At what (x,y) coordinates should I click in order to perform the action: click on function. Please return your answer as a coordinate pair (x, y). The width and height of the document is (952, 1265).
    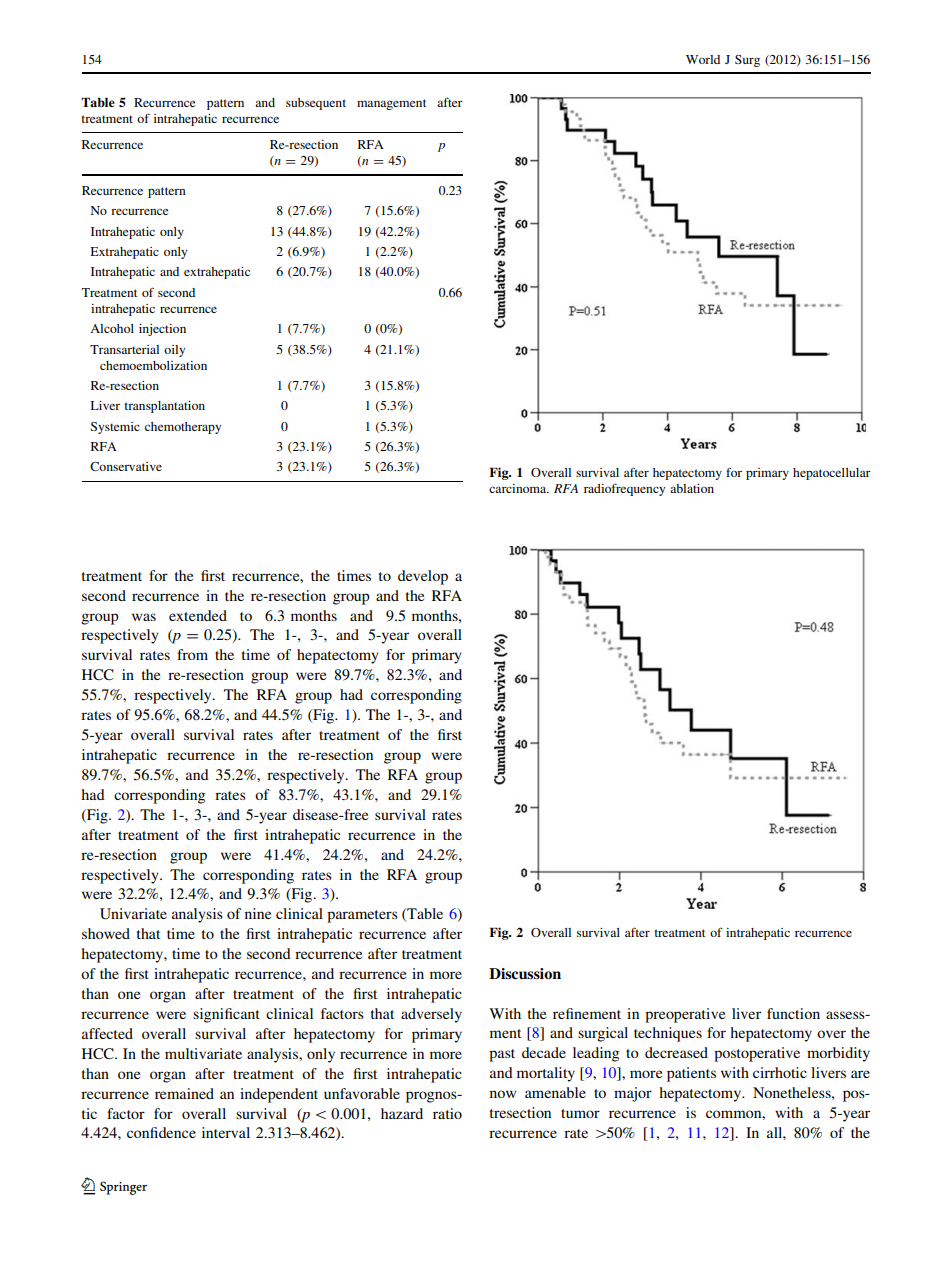
    Looking at the image, I should click on (793, 1013).
